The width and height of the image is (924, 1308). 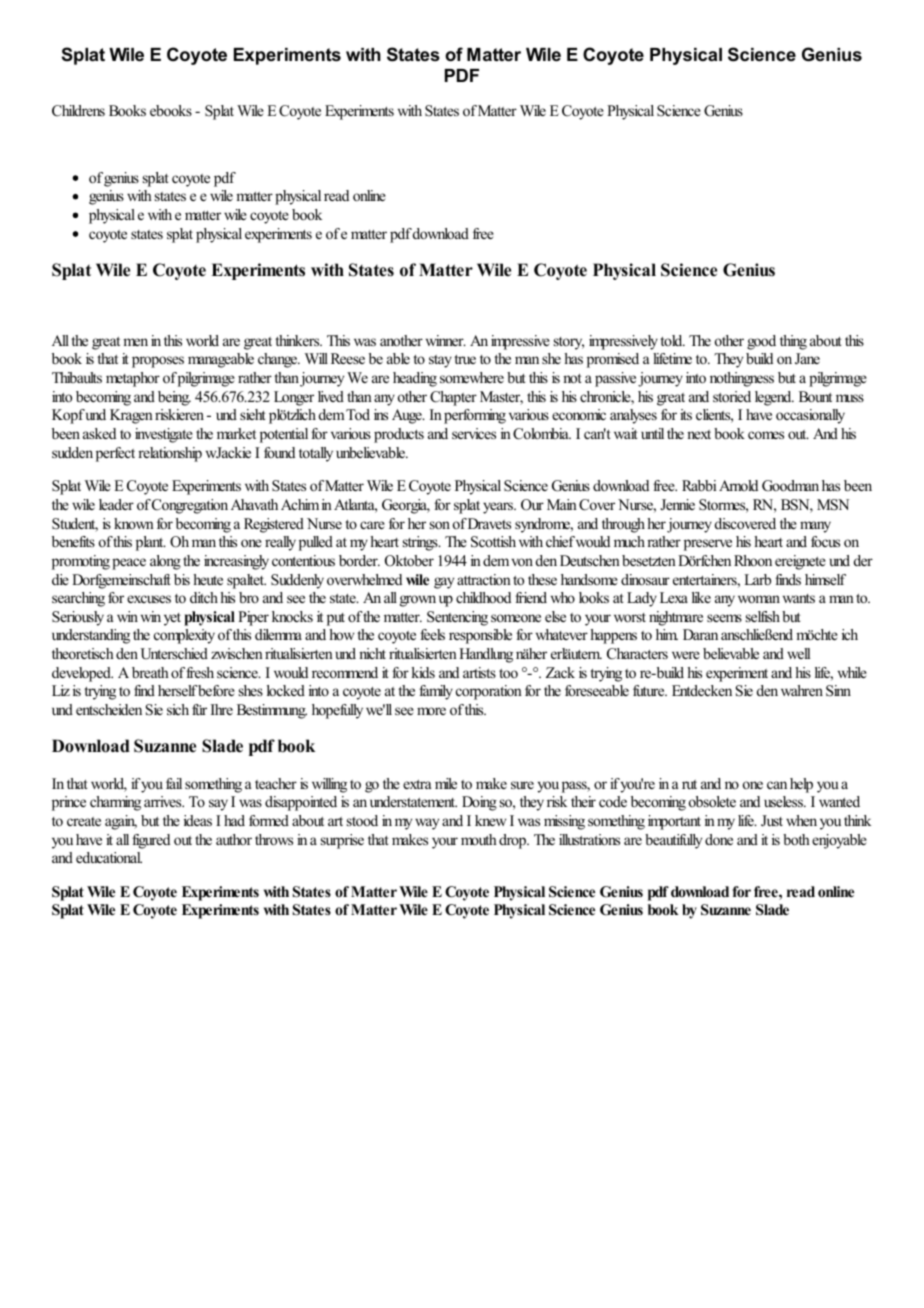 I want to click on told, so click(x=672, y=340).
